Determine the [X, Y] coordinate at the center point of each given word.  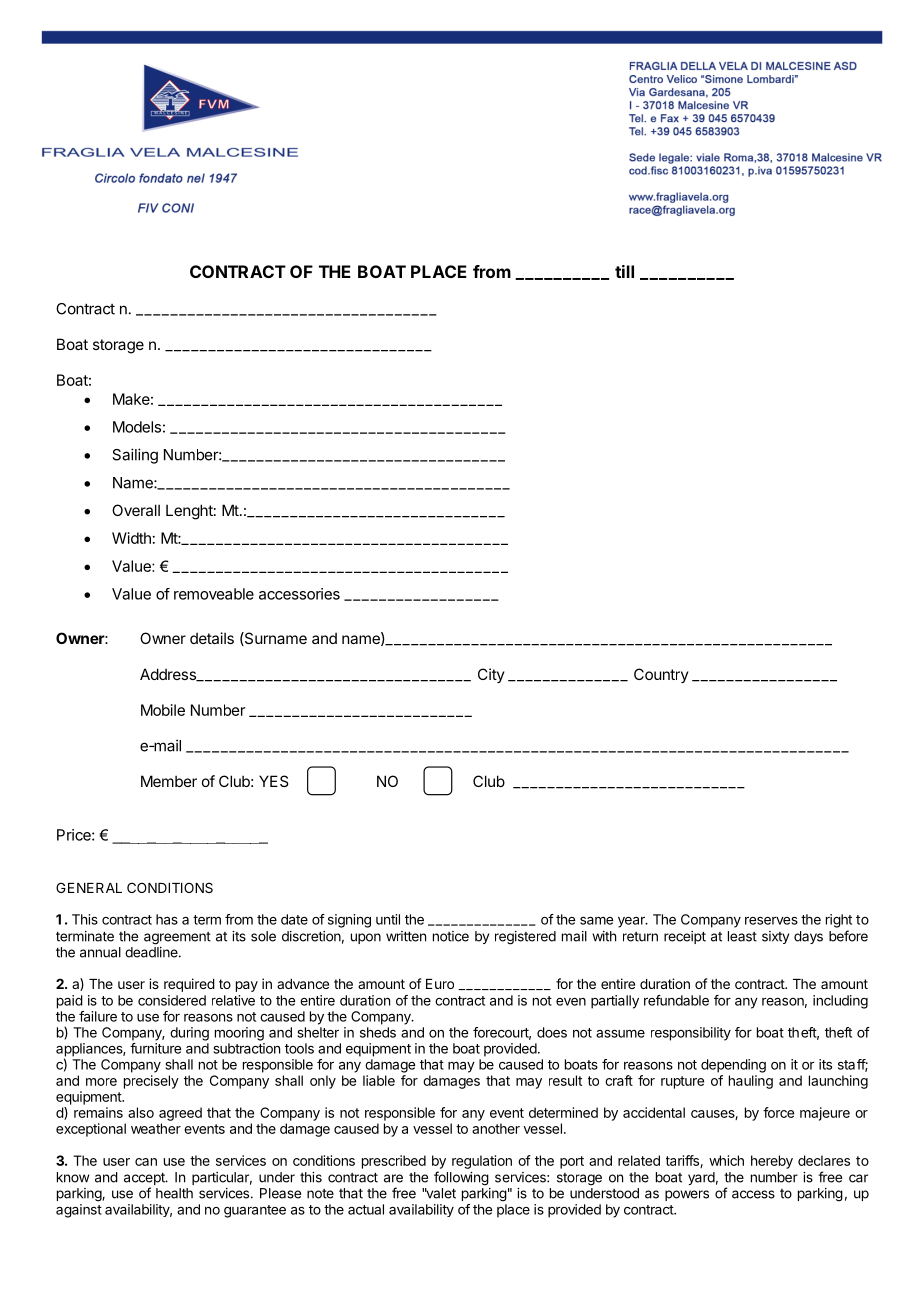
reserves [771, 920]
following [461, 1178]
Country [661, 675]
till [624, 271]
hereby [772, 1162]
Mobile [163, 710]
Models [137, 427]
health [174, 1193]
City [491, 675]
